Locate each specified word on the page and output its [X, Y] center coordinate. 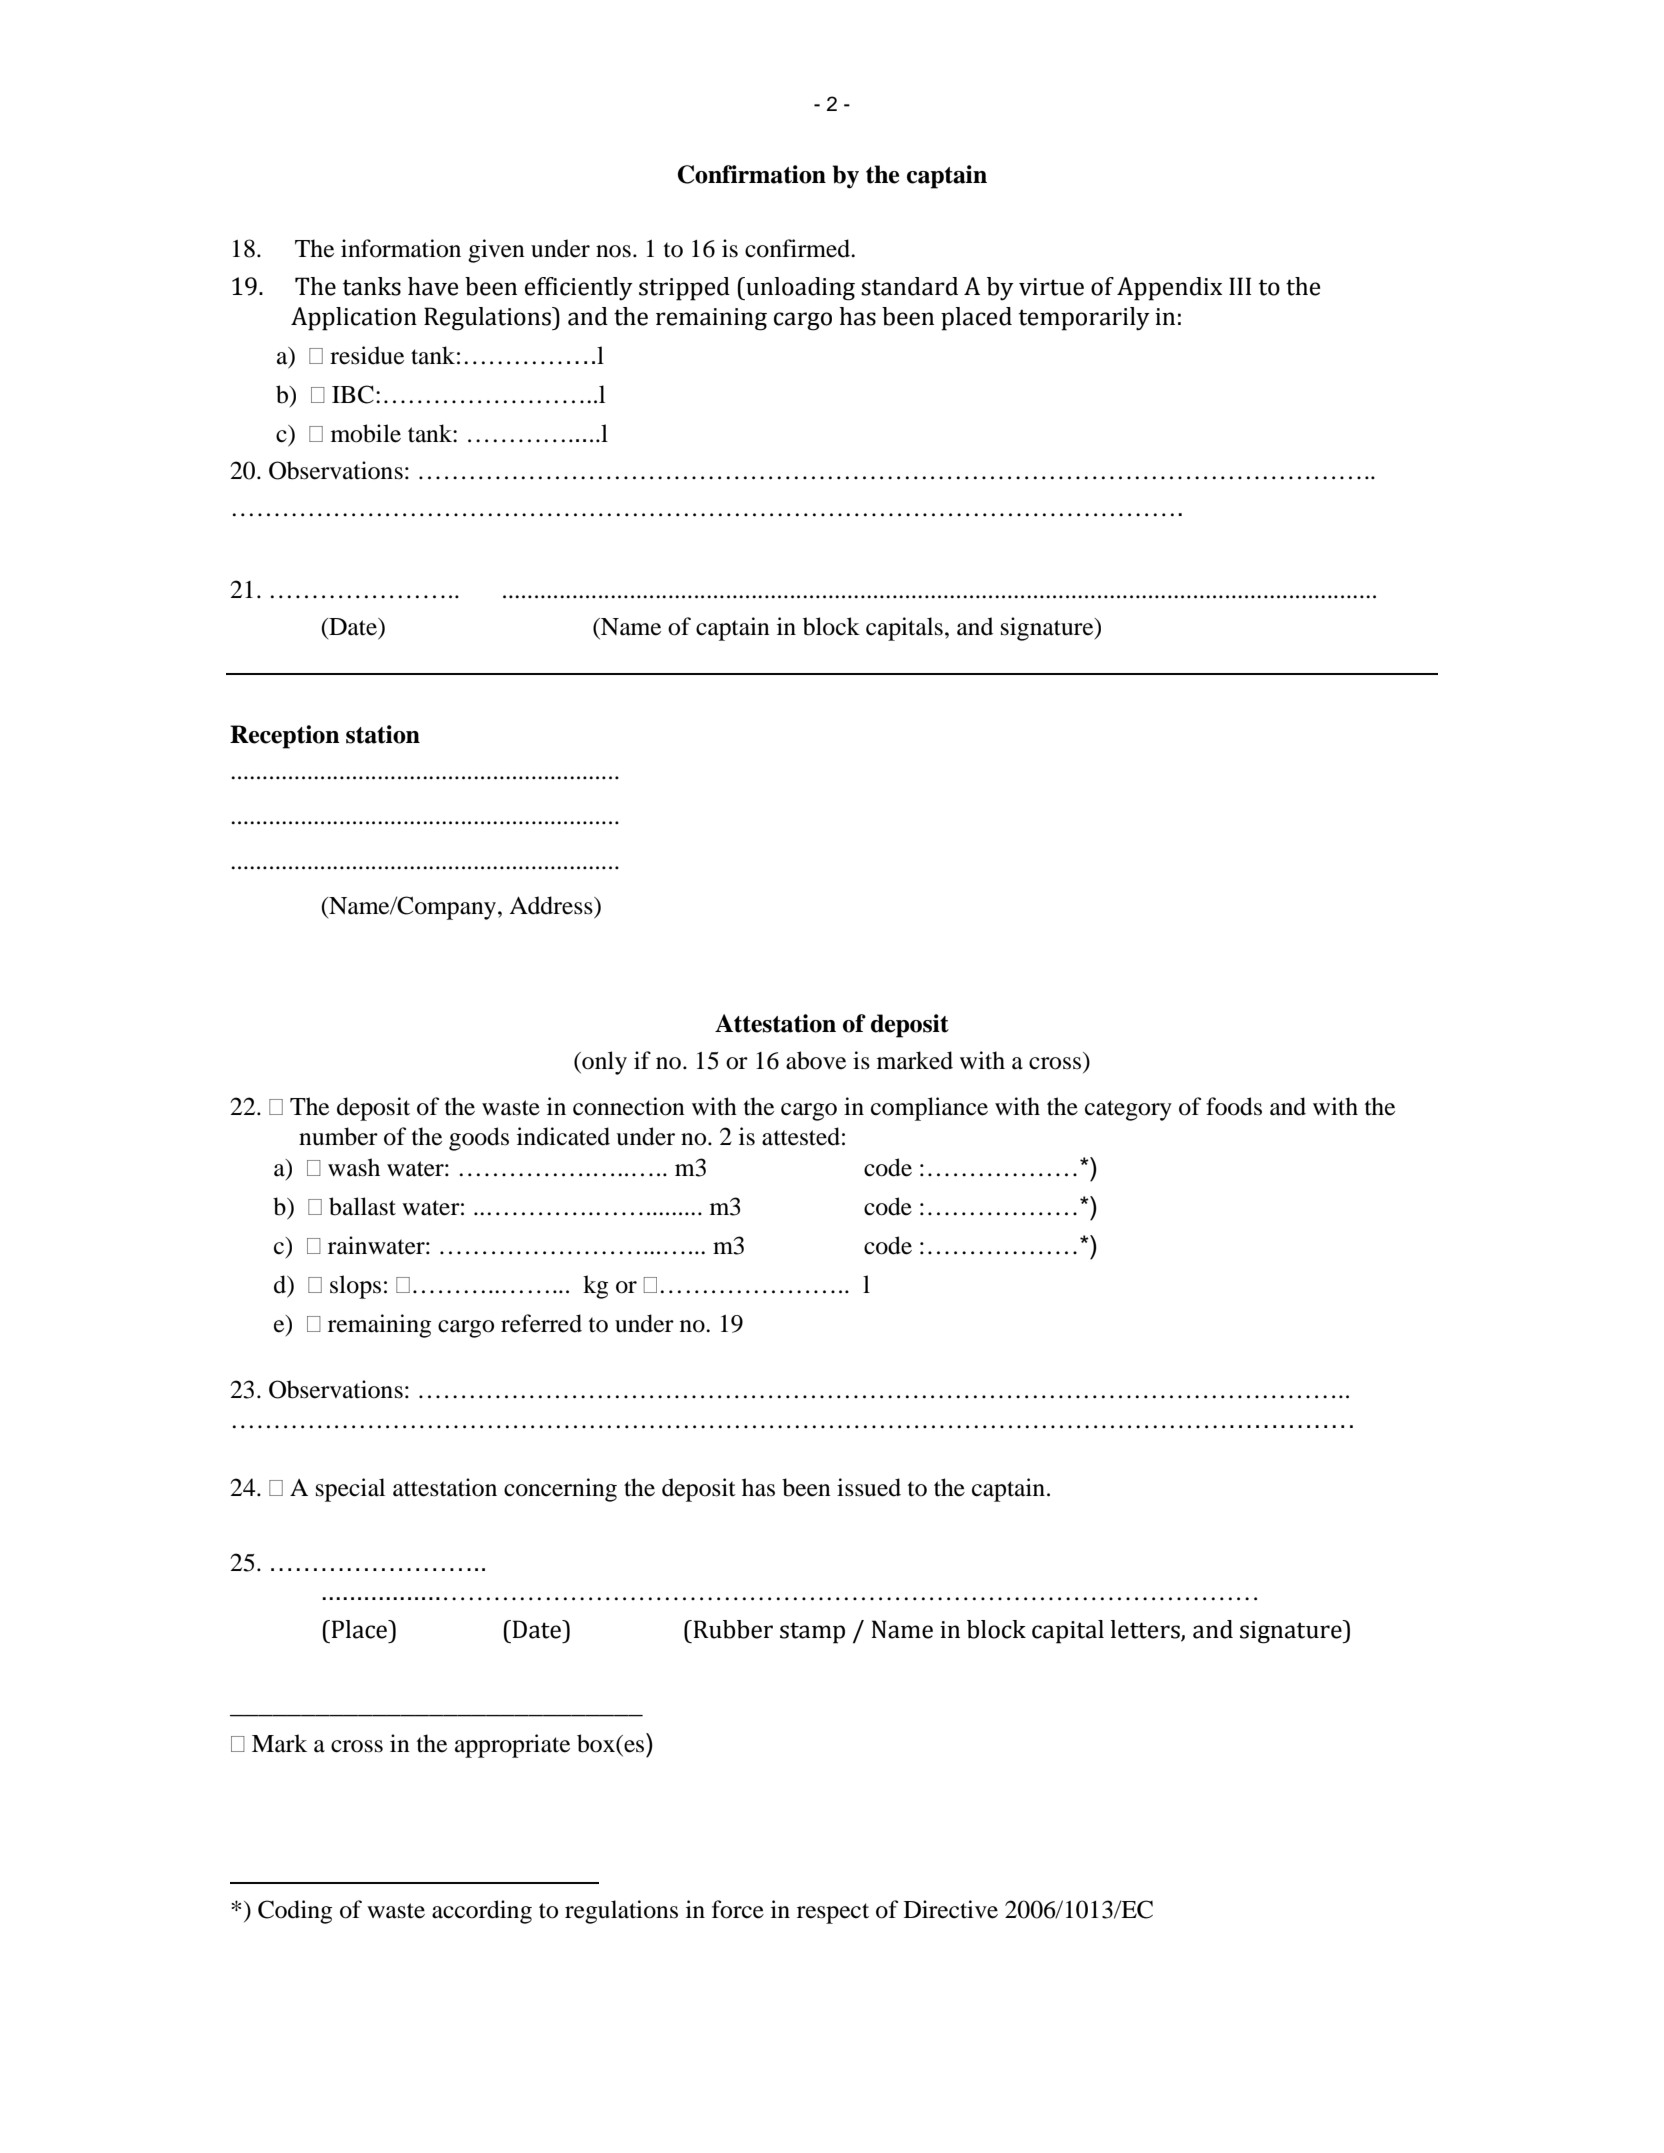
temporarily [1084, 319]
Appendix [1169, 289]
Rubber [732, 1629]
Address [552, 905]
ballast [362, 1206]
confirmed [799, 248]
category [1128, 1110]
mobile [366, 433]
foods [1234, 1106]
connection [629, 1106]
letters [1146, 1630]
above [816, 1060]
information [401, 248]
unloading [799, 289]
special [350, 1490]
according [482, 1912]
